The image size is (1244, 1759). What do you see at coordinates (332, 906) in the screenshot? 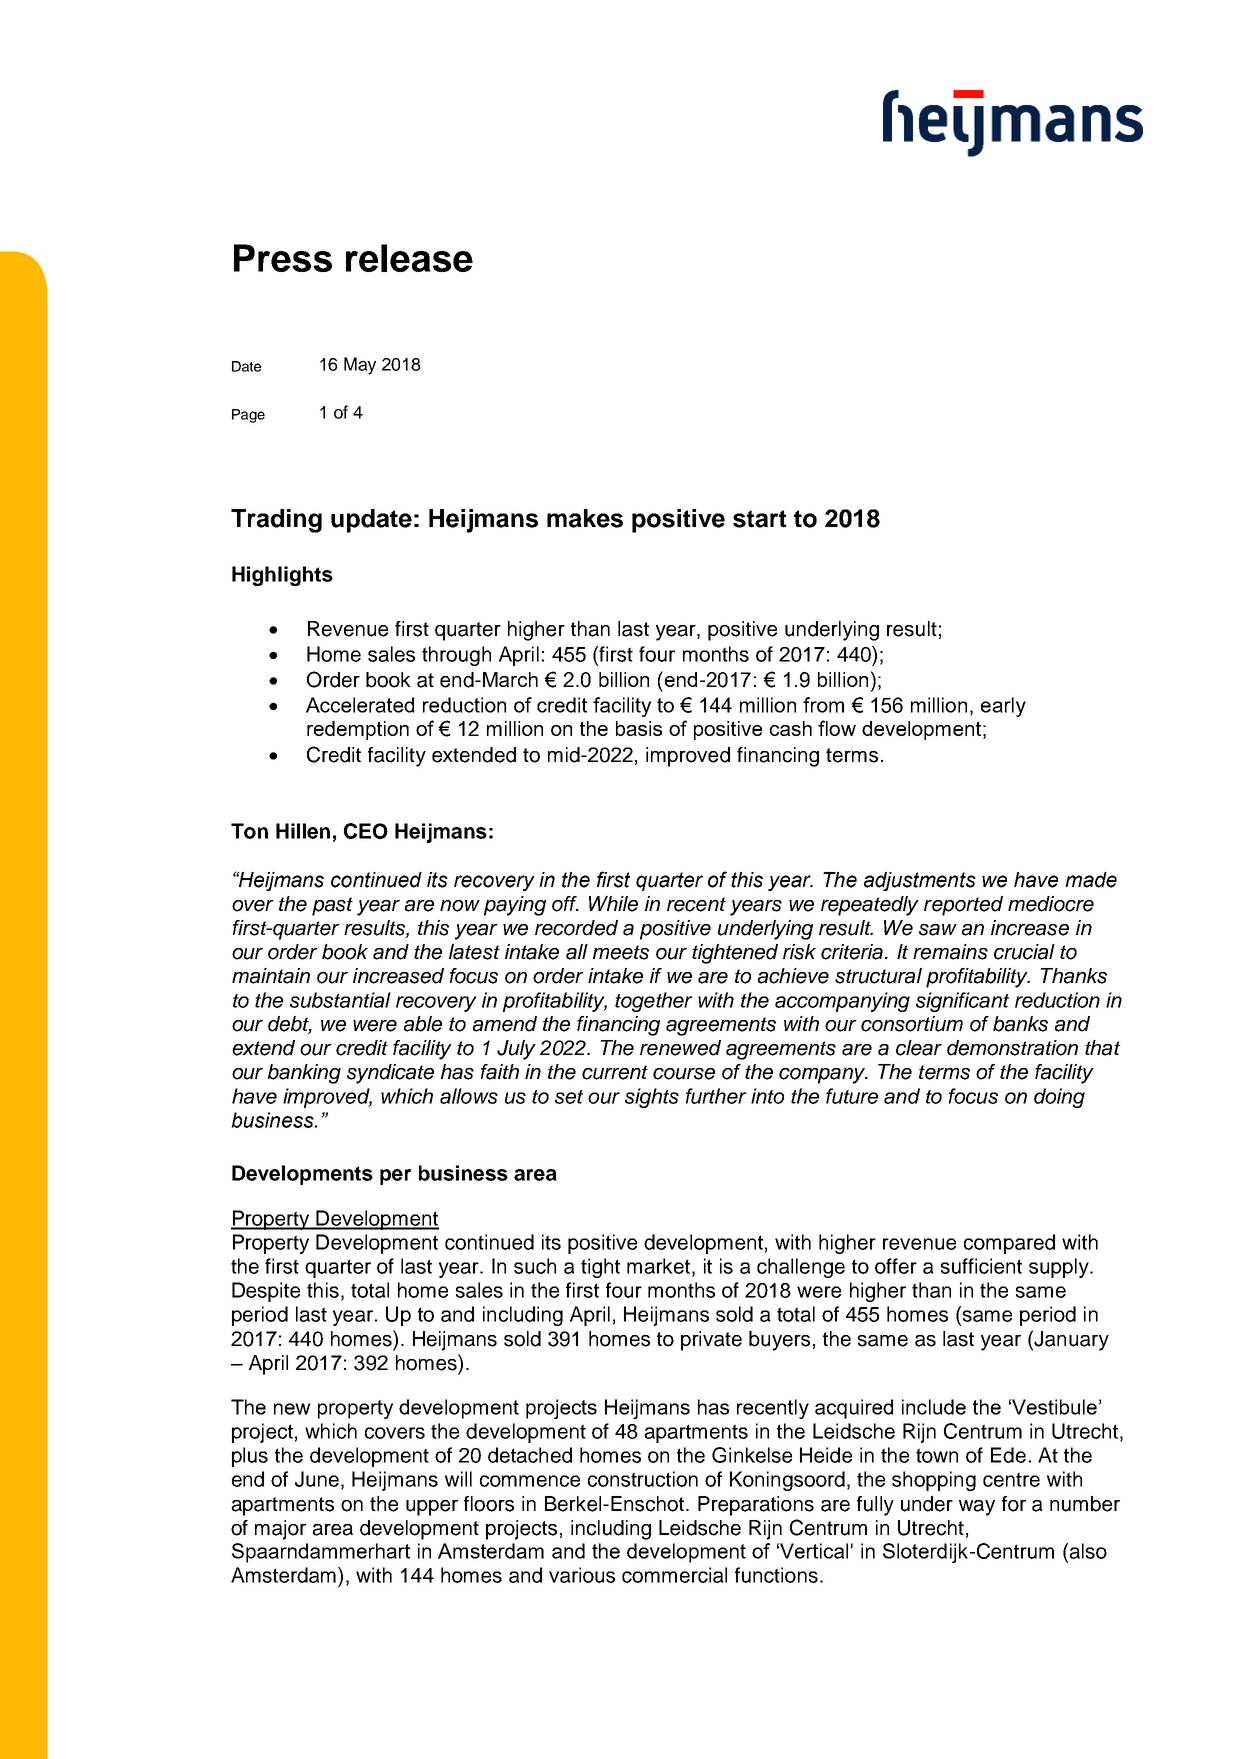
I see `past` at bounding box center [332, 906].
